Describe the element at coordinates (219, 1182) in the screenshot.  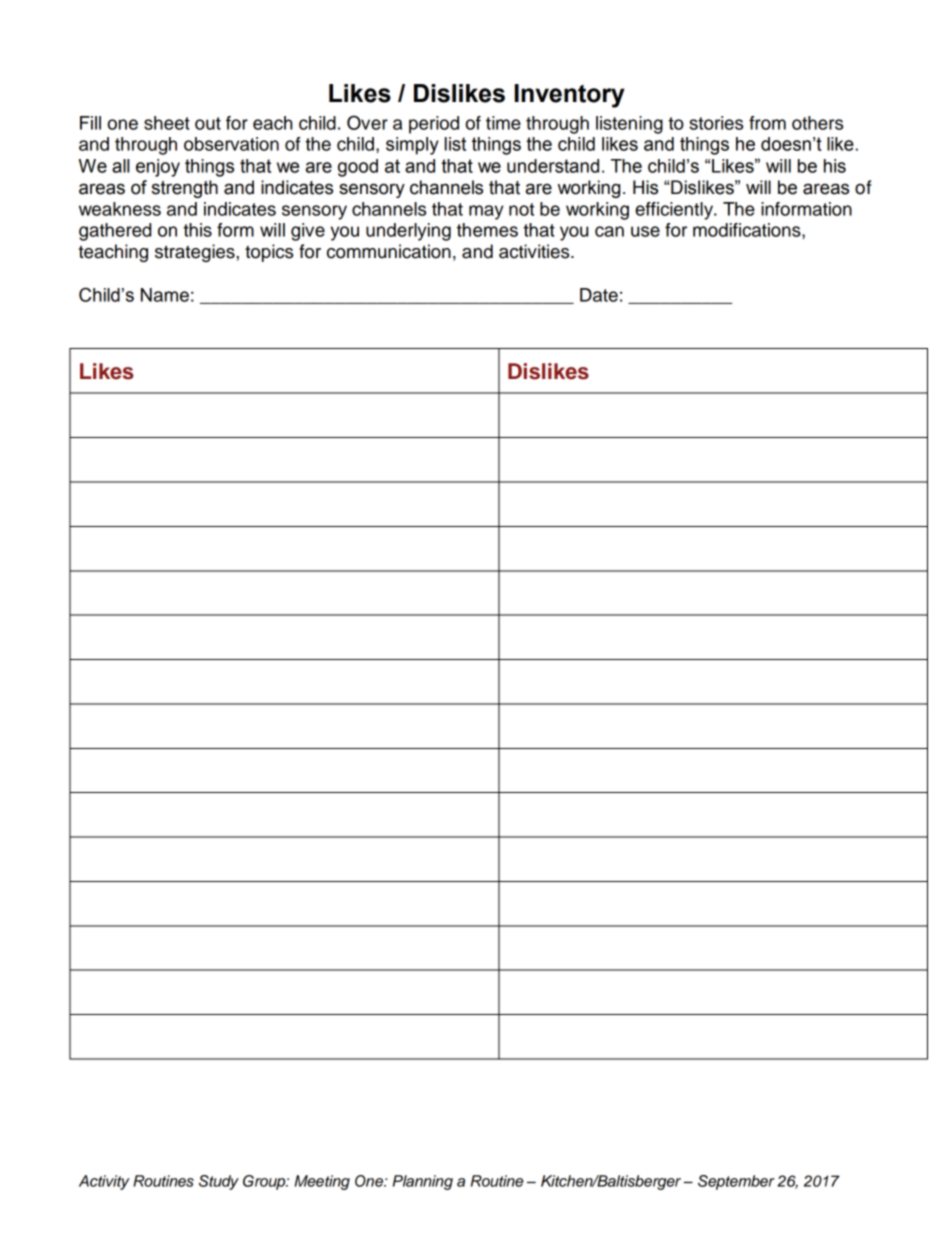
I see `Study` at that location.
